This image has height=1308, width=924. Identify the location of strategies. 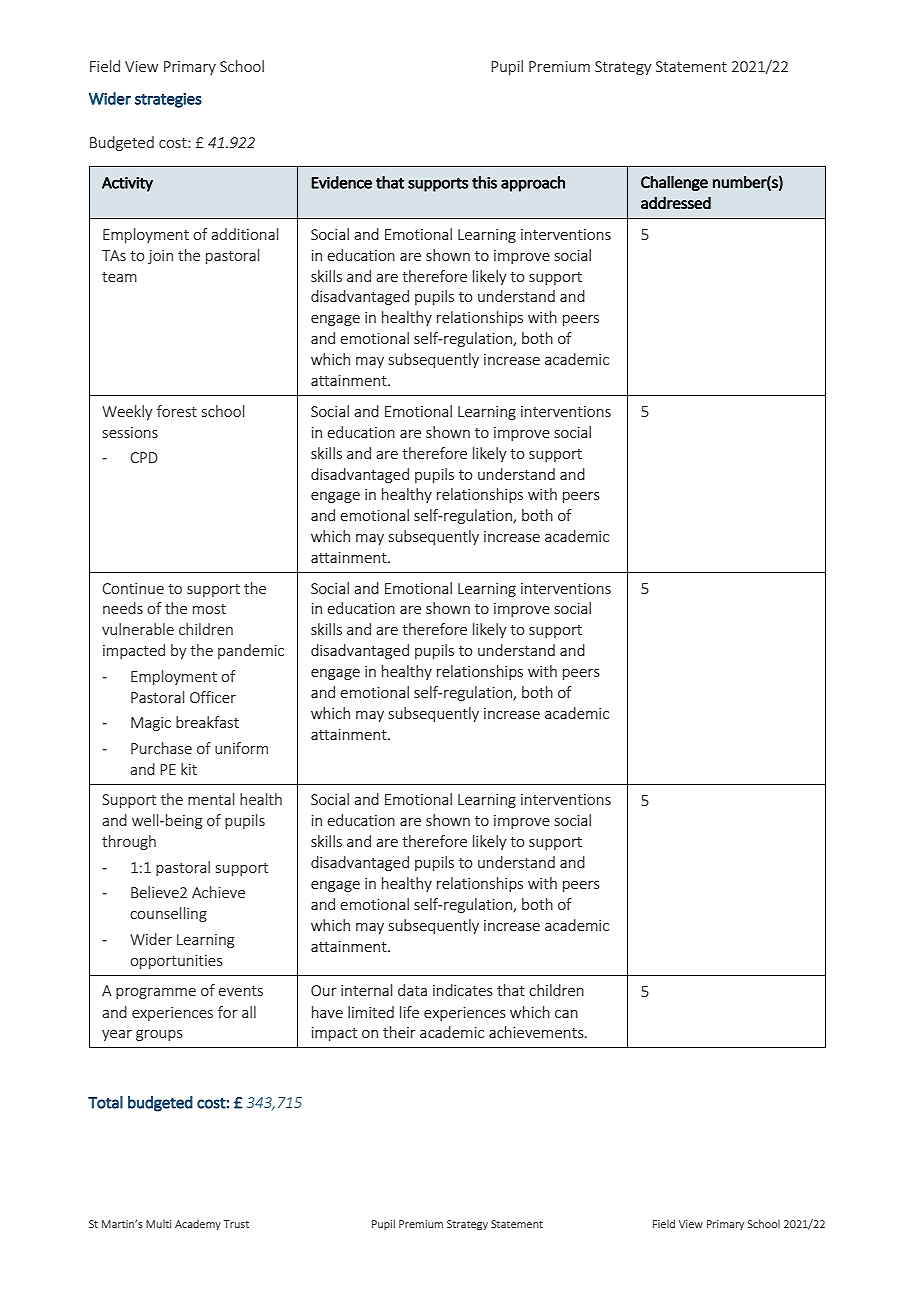
(168, 100).
